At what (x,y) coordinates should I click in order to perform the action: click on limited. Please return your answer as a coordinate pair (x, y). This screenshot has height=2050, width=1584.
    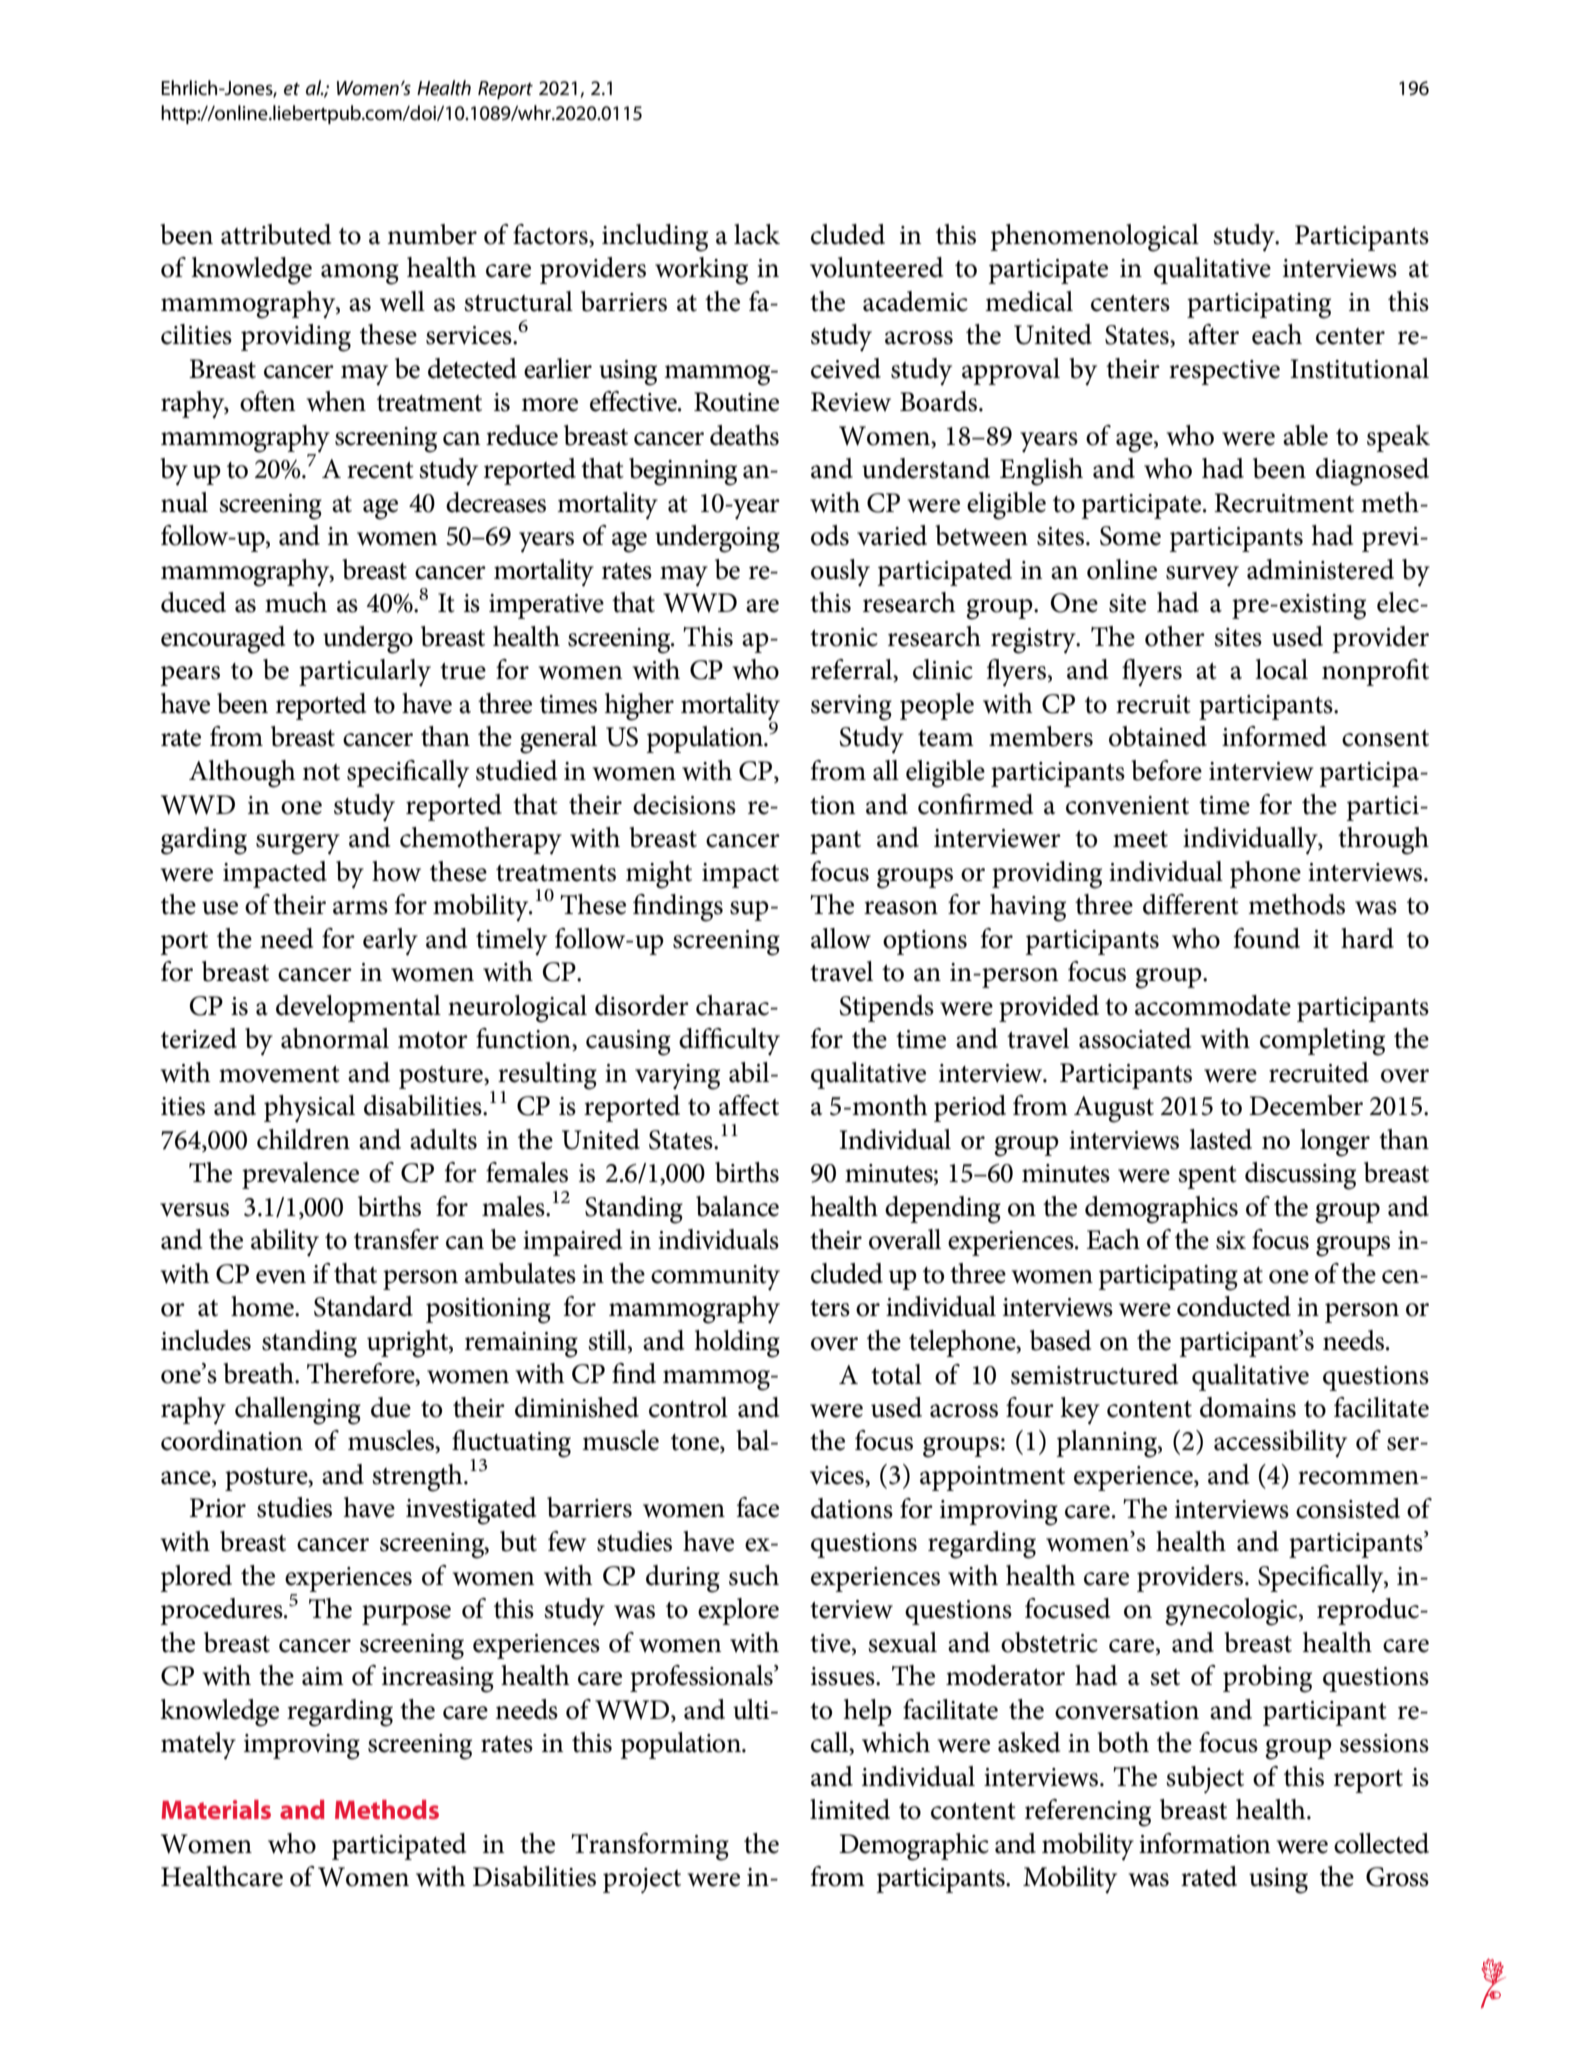
    Looking at the image, I should click on (850, 1809).
